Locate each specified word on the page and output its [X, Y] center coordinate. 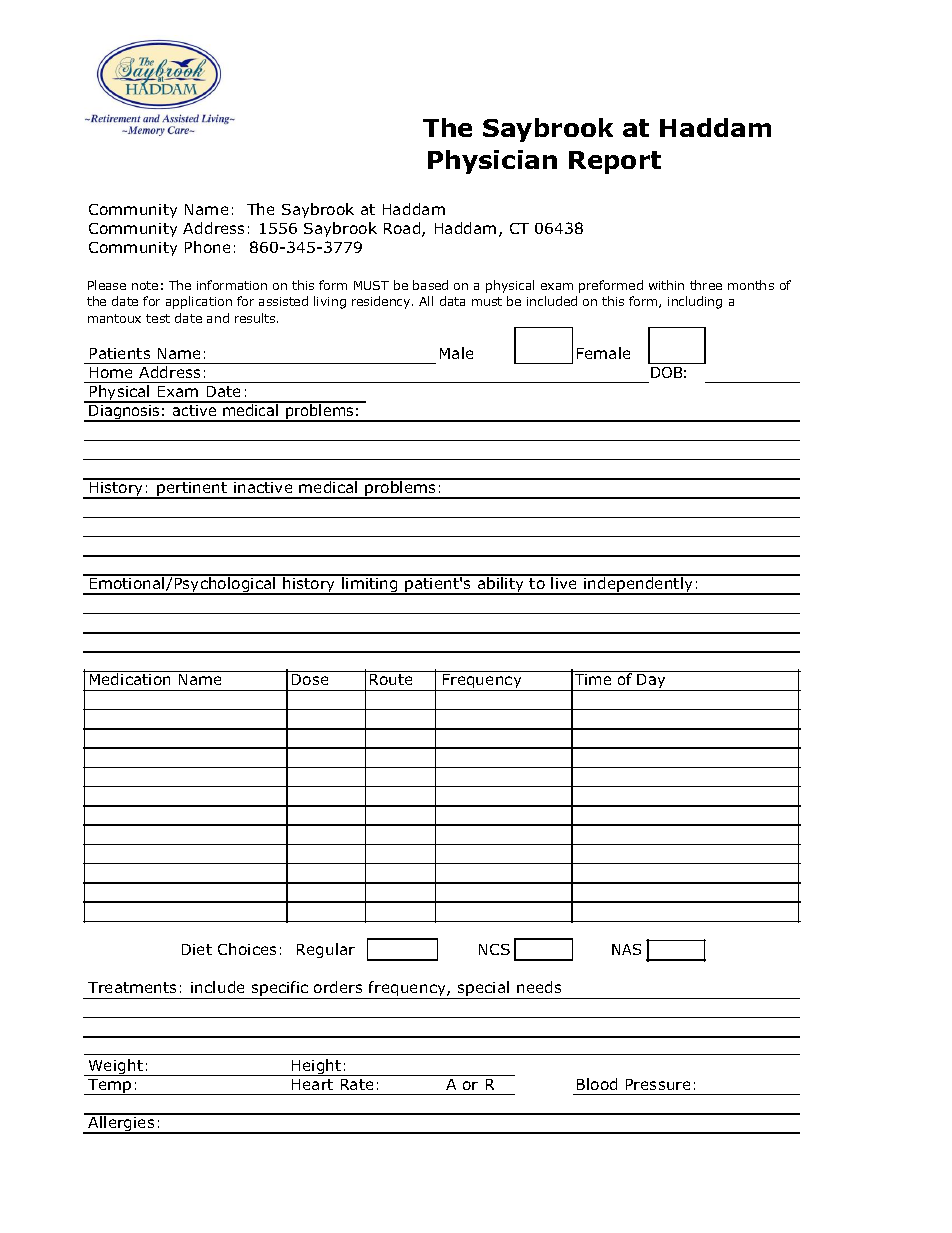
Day [652, 682]
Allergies [121, 1124]
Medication [130, 678]
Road [403, 229]
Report [615, 162]
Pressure [658, 1084]
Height [317, 1067]
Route [391, 679]
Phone [207, 247]
